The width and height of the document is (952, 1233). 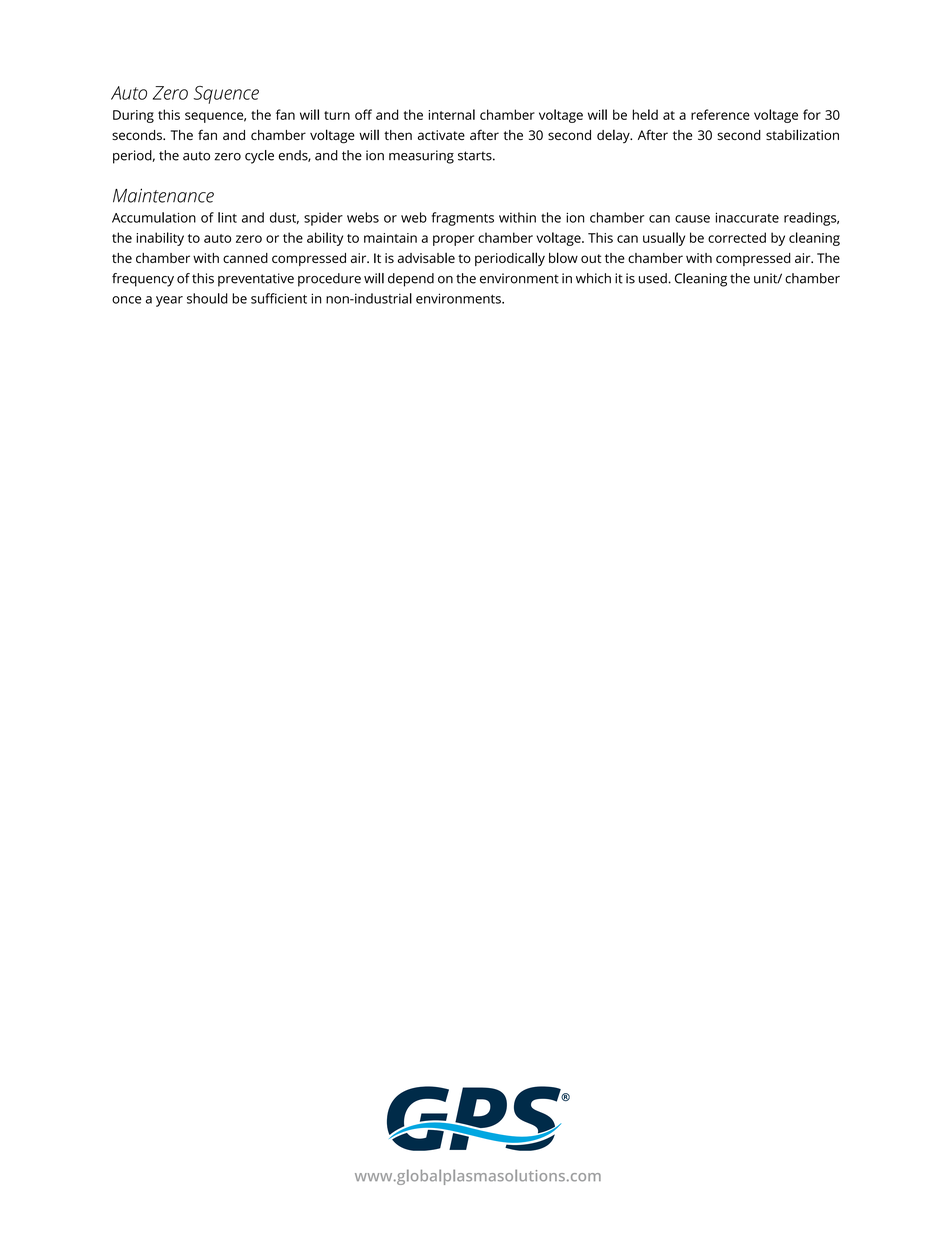 I want to click on lint, so click(x=227, y=217).
